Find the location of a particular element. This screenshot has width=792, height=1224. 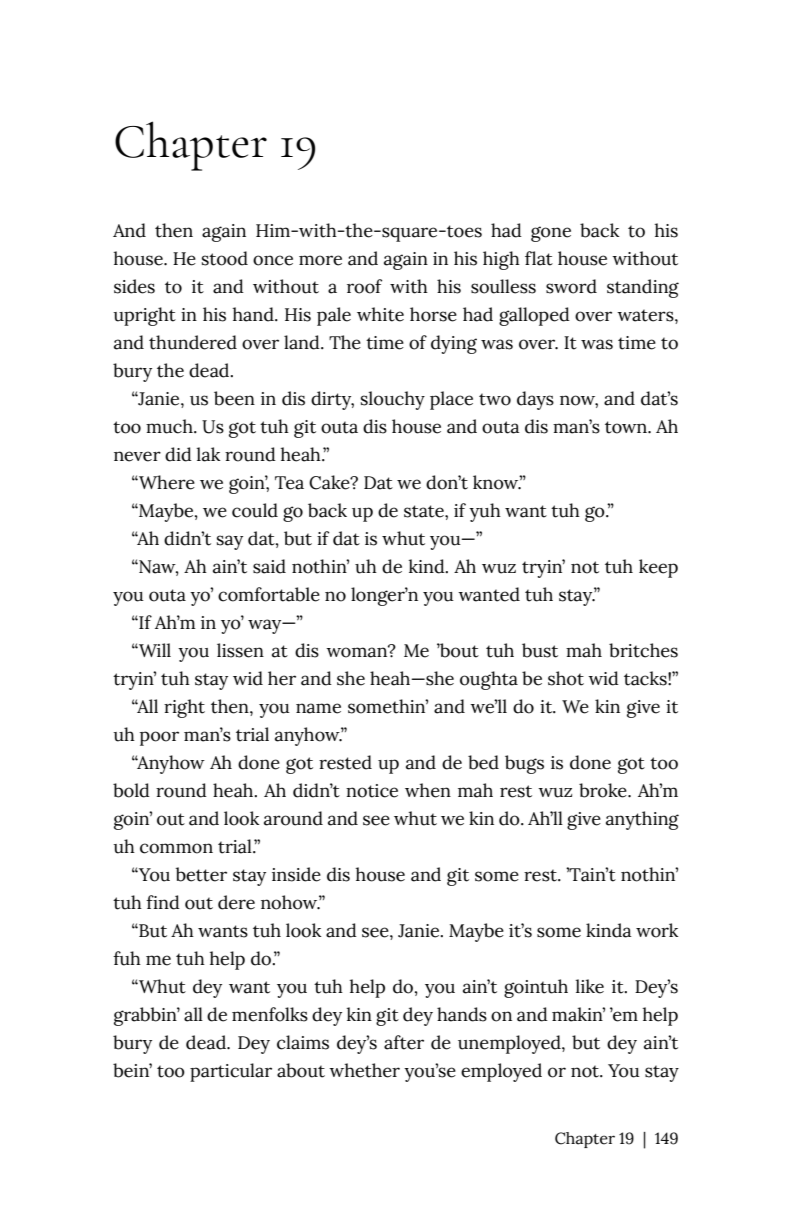

stood is located at coordinates (225, 258).
